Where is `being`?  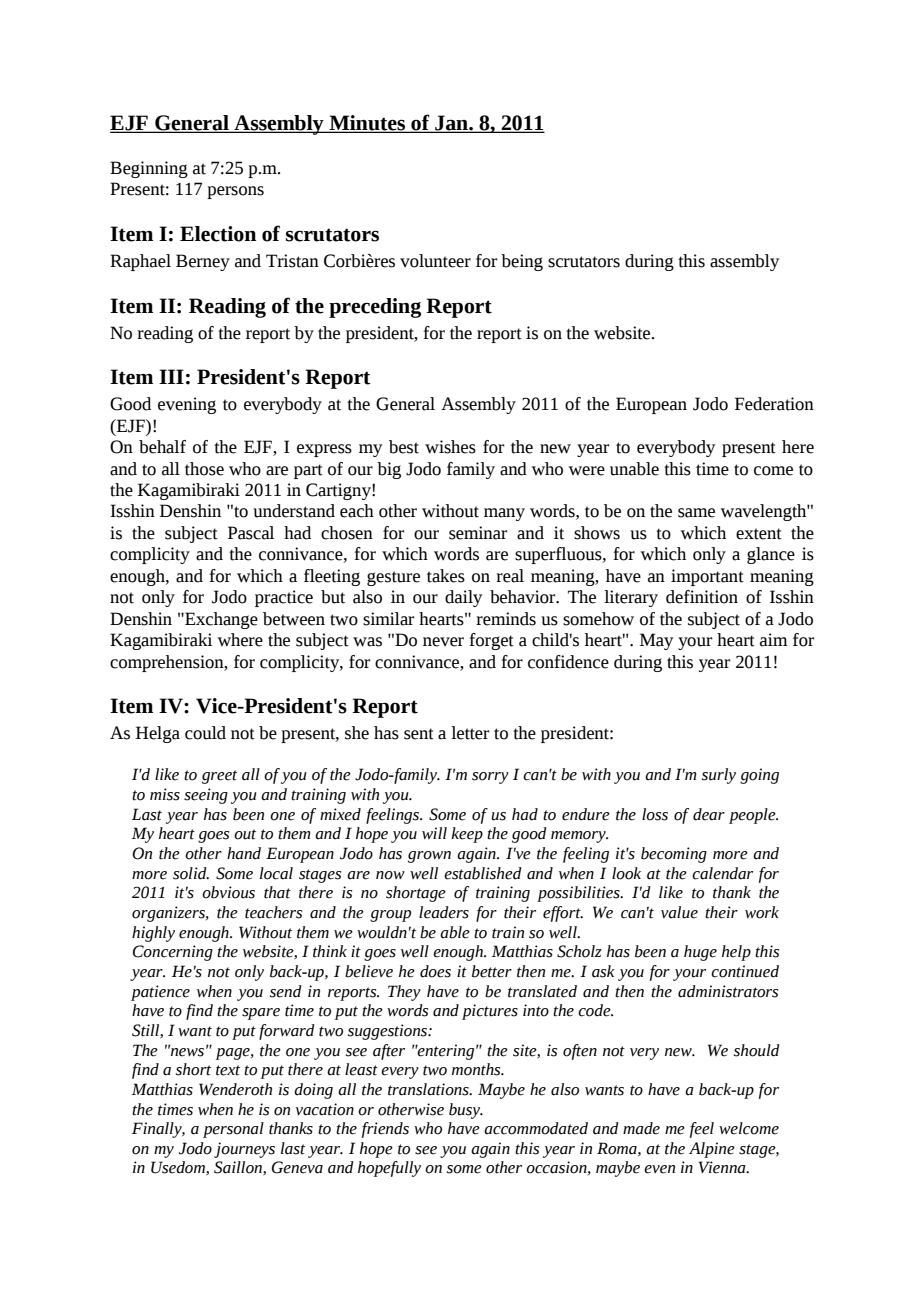
being is located at coordinates (522, 262).
